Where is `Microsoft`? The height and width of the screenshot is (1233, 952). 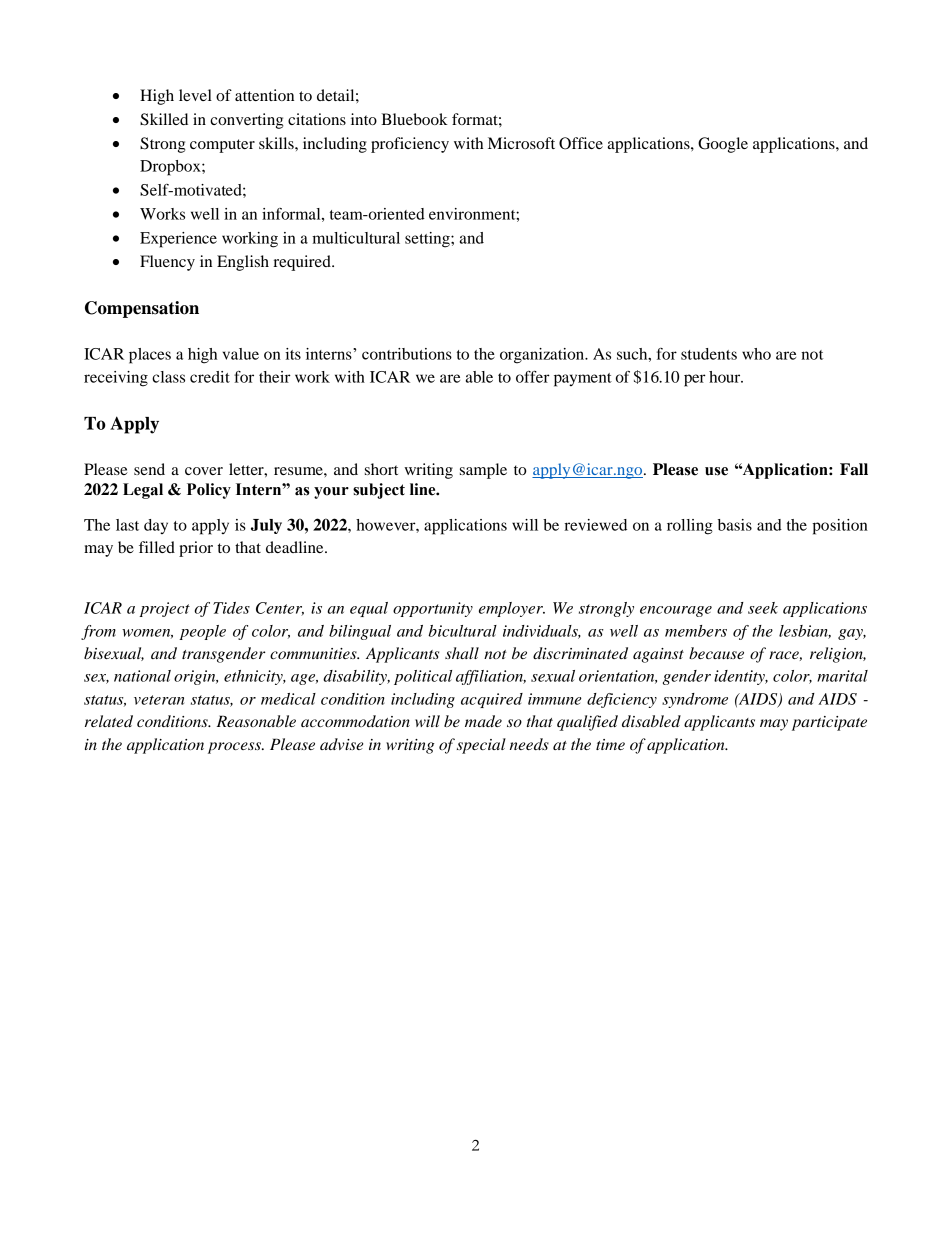 Microsoft is located at coordinates (521, 143).
